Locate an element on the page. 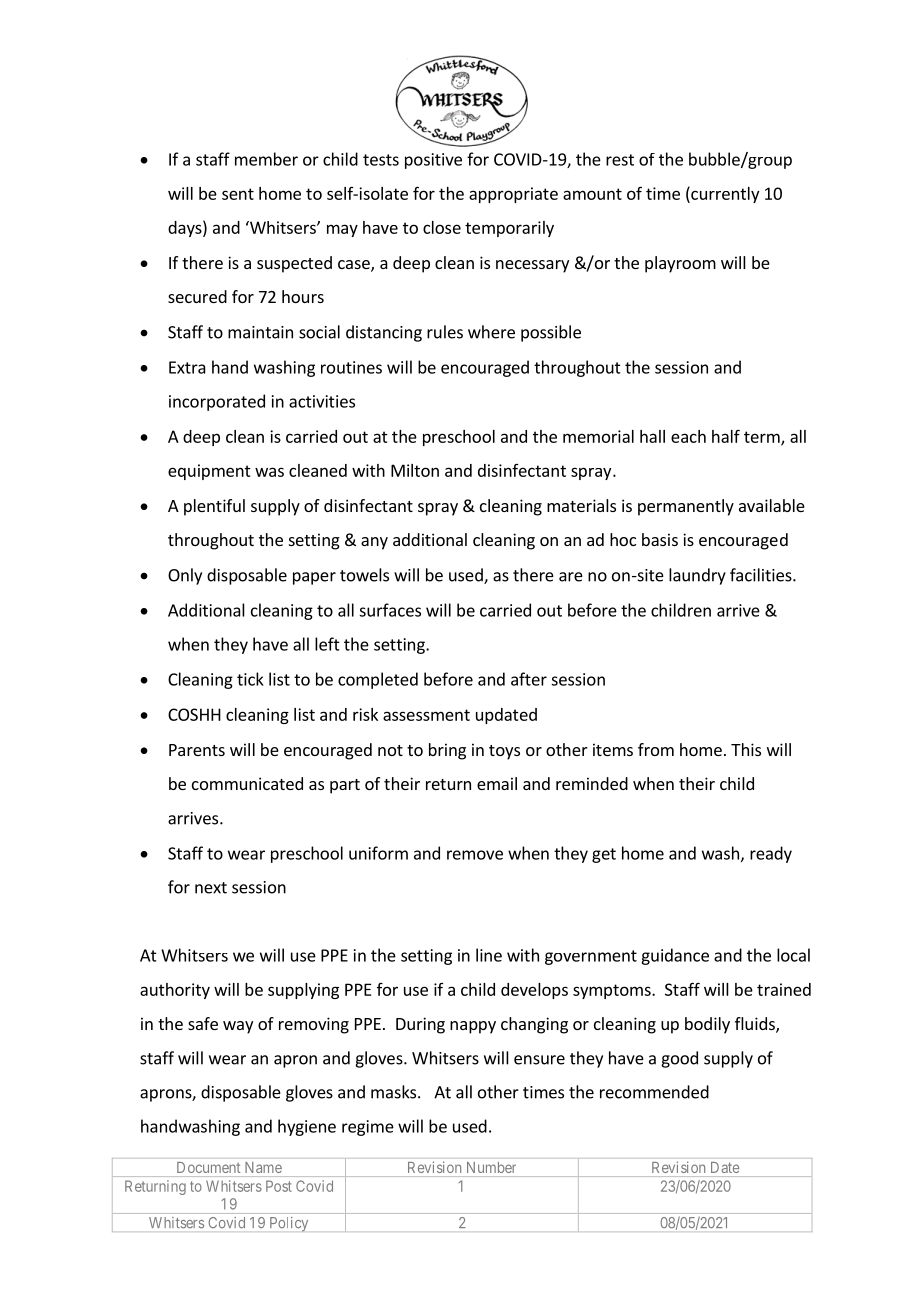  sent is located at coordinates (238, 194).
